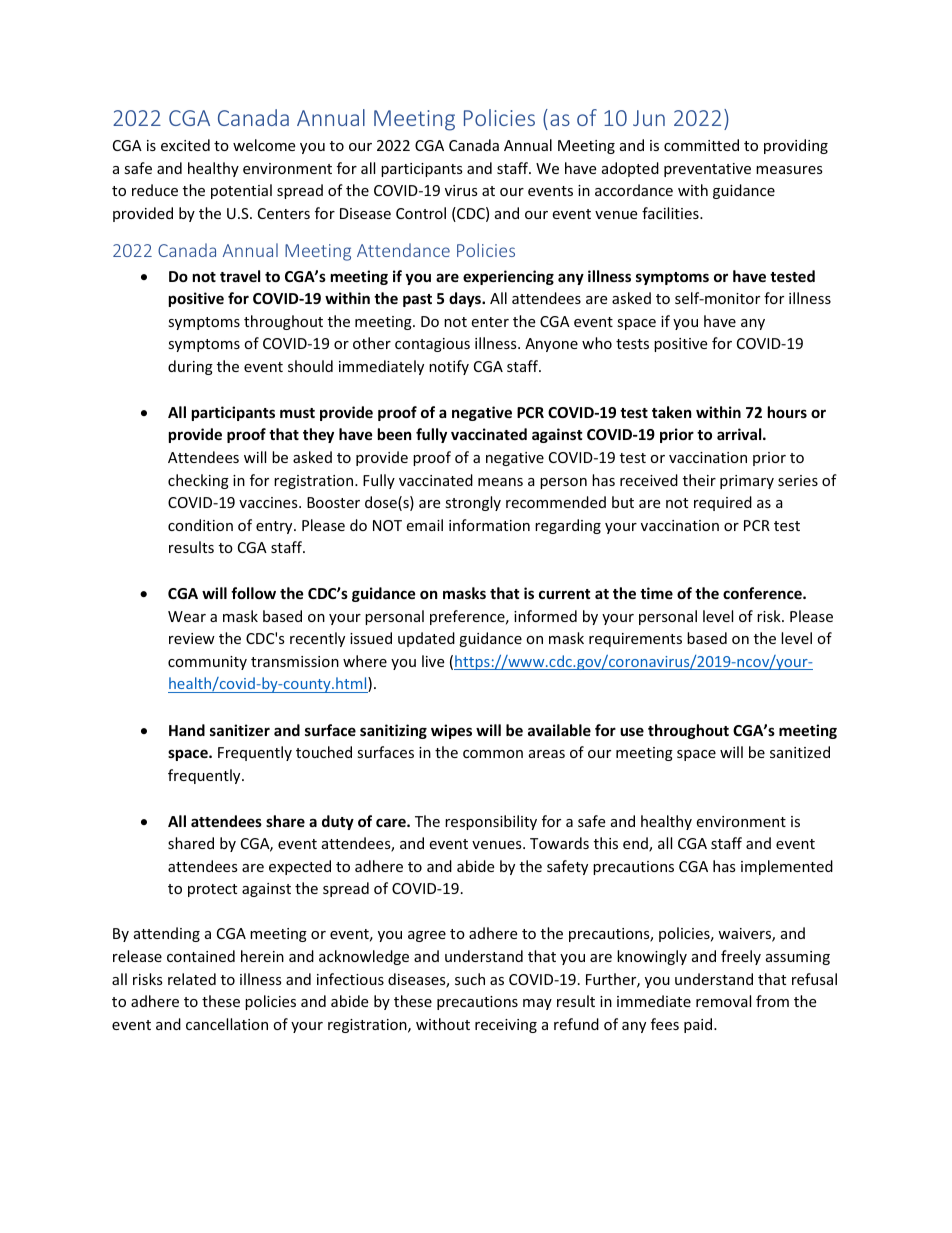 The width and height of the image is (952, 1233). Describe the element at coordinates (763, 593) in the image. I see `conference` at that location.
